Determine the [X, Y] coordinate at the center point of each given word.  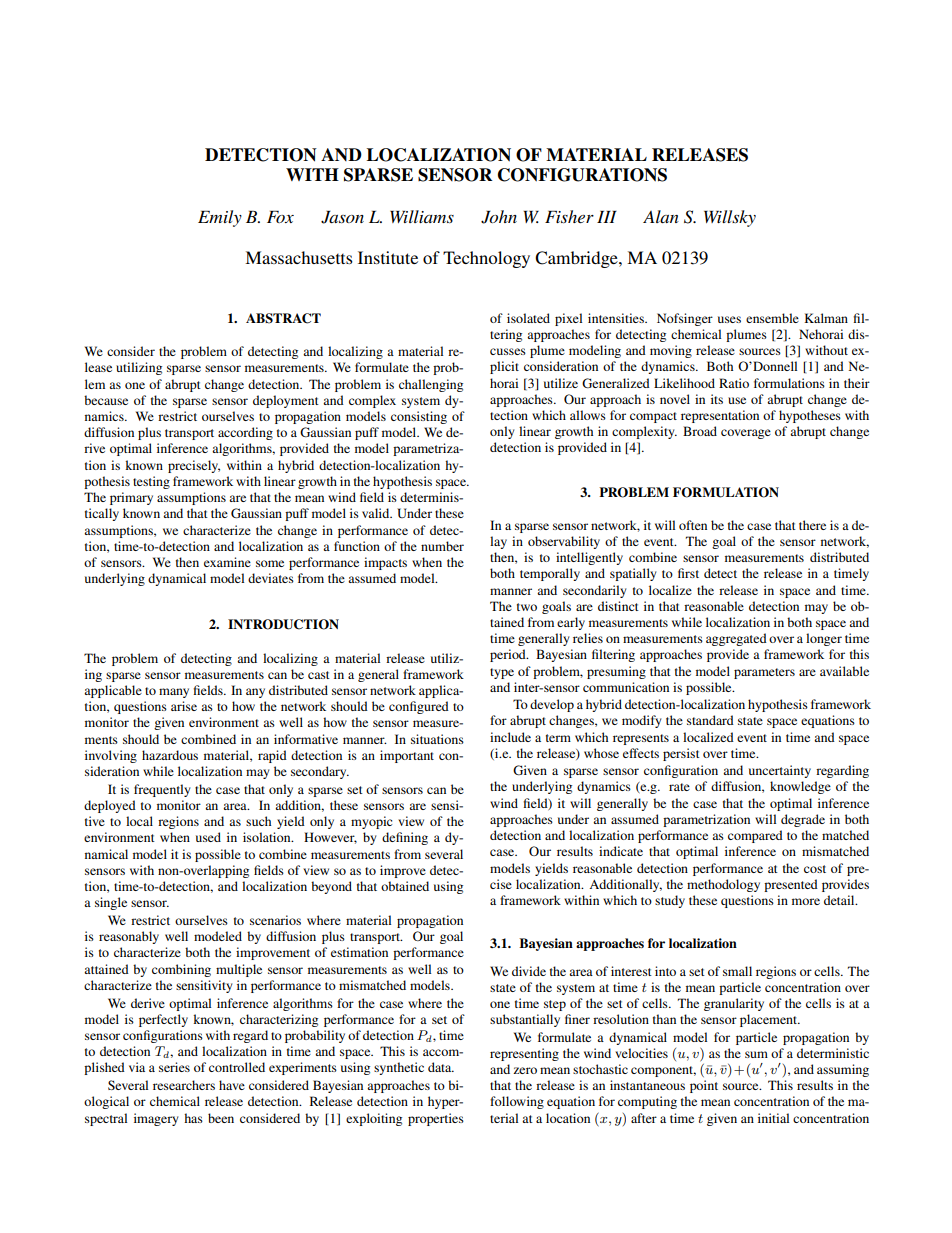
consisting [419, 417]
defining [405, 838]
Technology [486, 259]
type [502, 673]
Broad [700, 431]
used [208, 837]
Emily [220, 218]
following [517, 1102]
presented [791, 885]
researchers [184, 1085]
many [174, 693]
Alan [661, 216]
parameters [764, 673]
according [245, 433]
